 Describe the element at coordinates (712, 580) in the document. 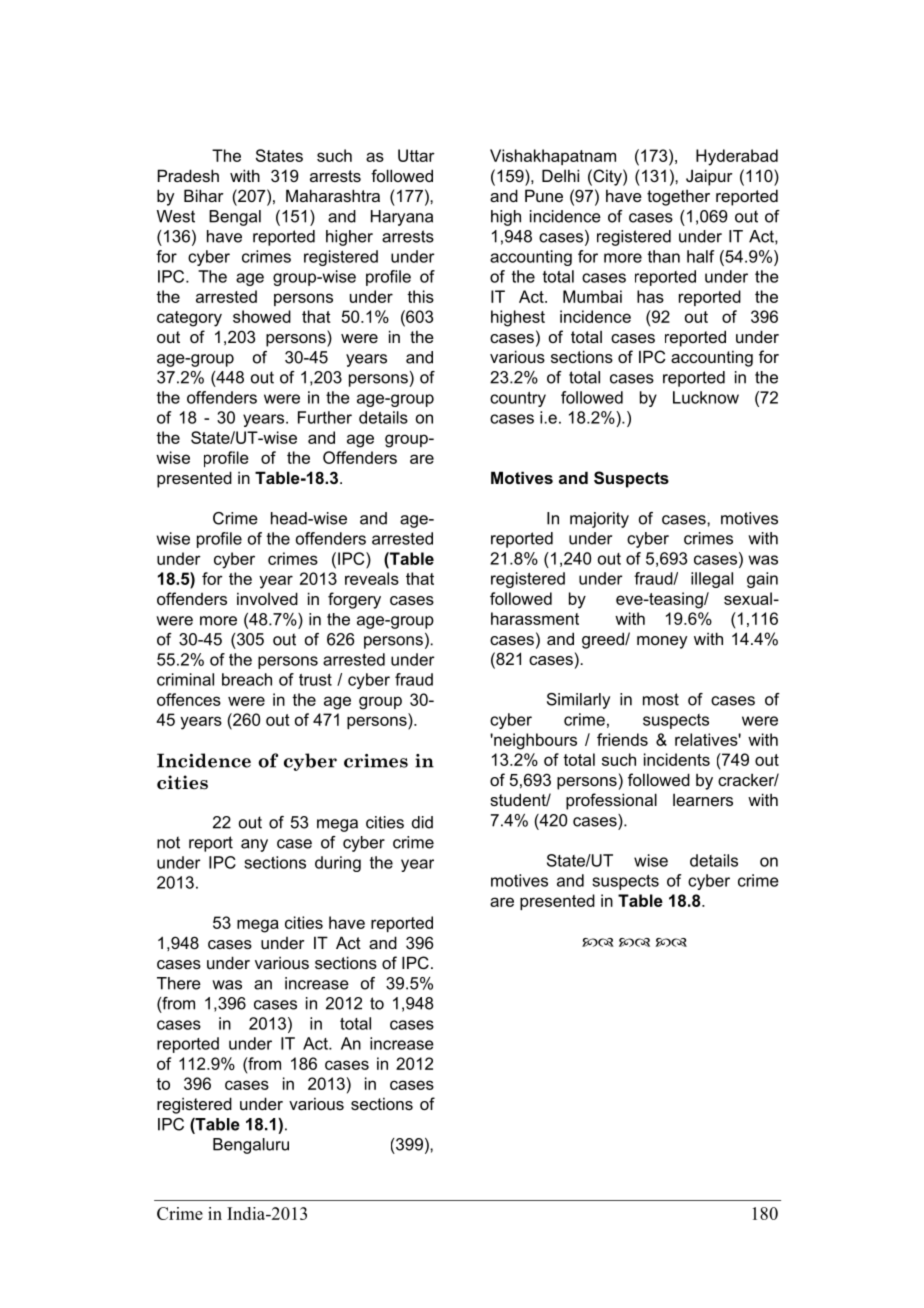

I see `illegal` at that location.
